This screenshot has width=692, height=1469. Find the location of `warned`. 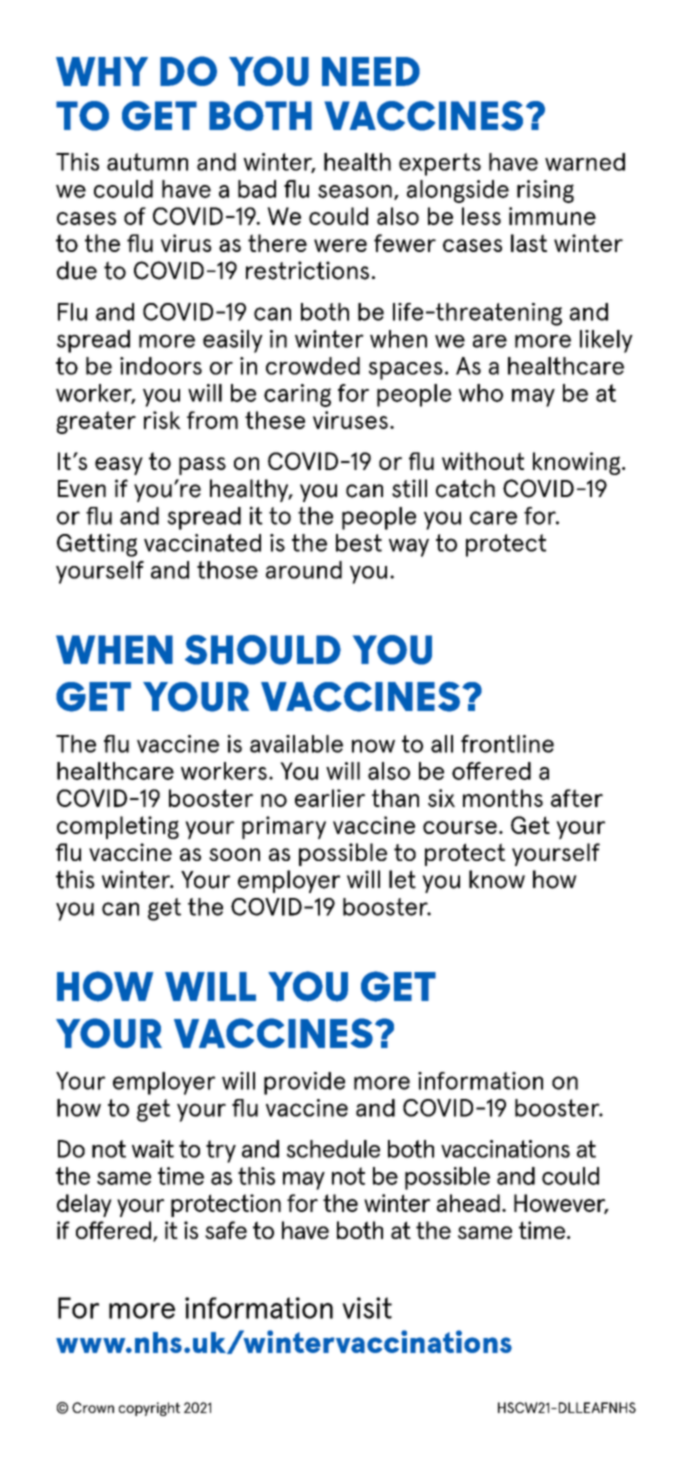

warned is located at coordinates (585, 162).
